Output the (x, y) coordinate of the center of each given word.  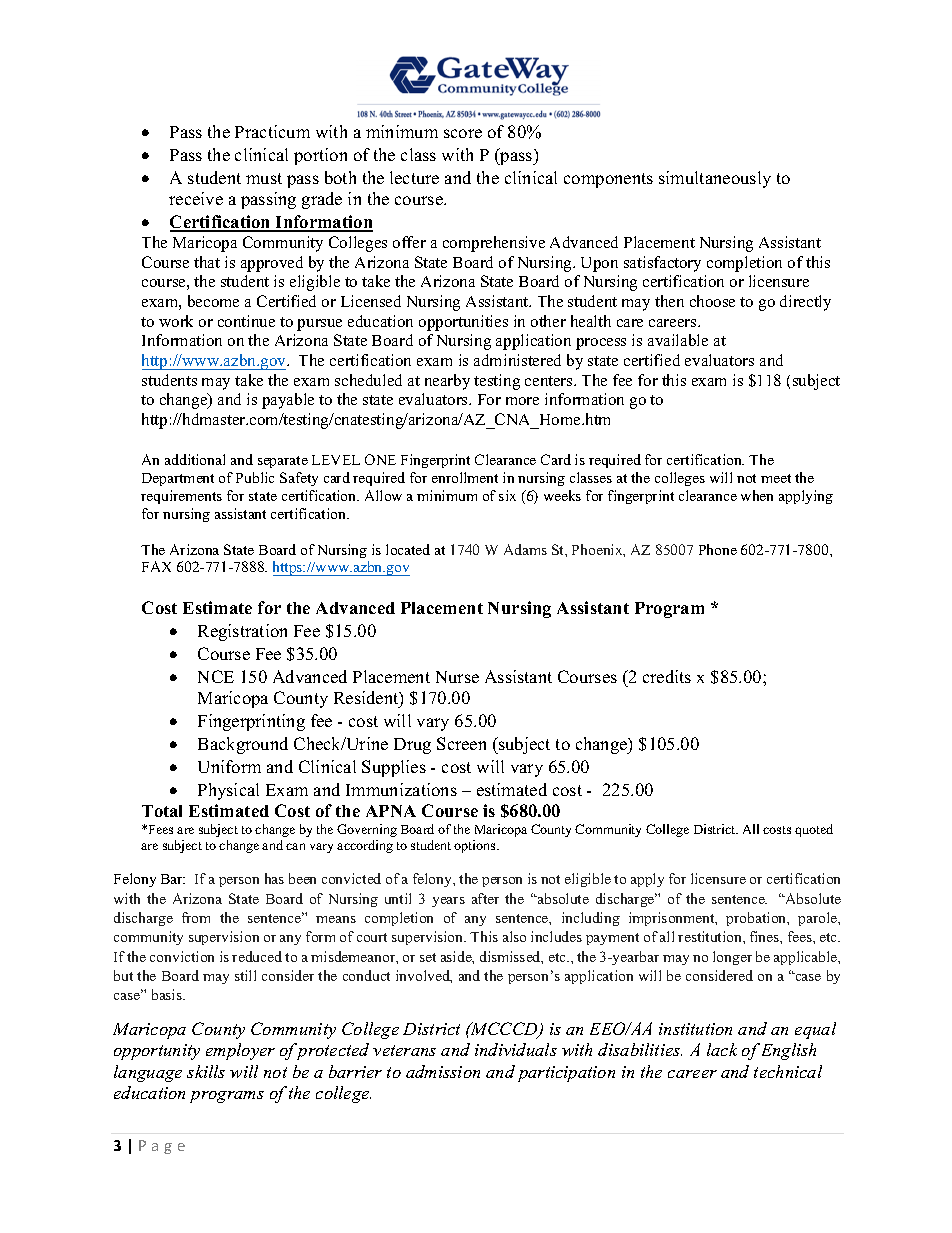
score (463, 133)
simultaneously (715, 179)
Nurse (457, 677)
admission (443, 1071)
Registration (242, 632)
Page (162, 1147)
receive (196, 198)
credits (667, 676)
